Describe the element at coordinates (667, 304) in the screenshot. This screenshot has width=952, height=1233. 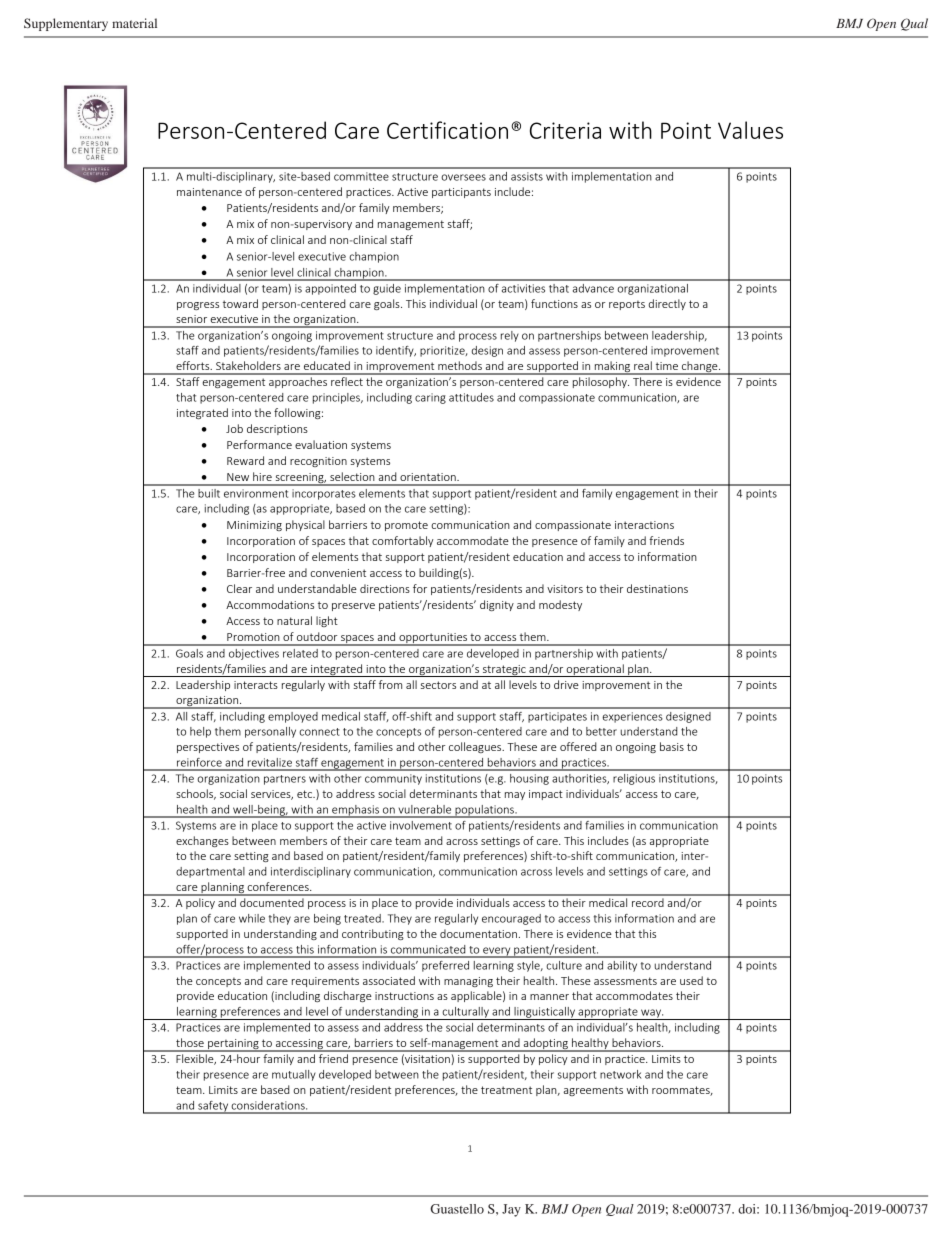
I see `directly` at that location.
